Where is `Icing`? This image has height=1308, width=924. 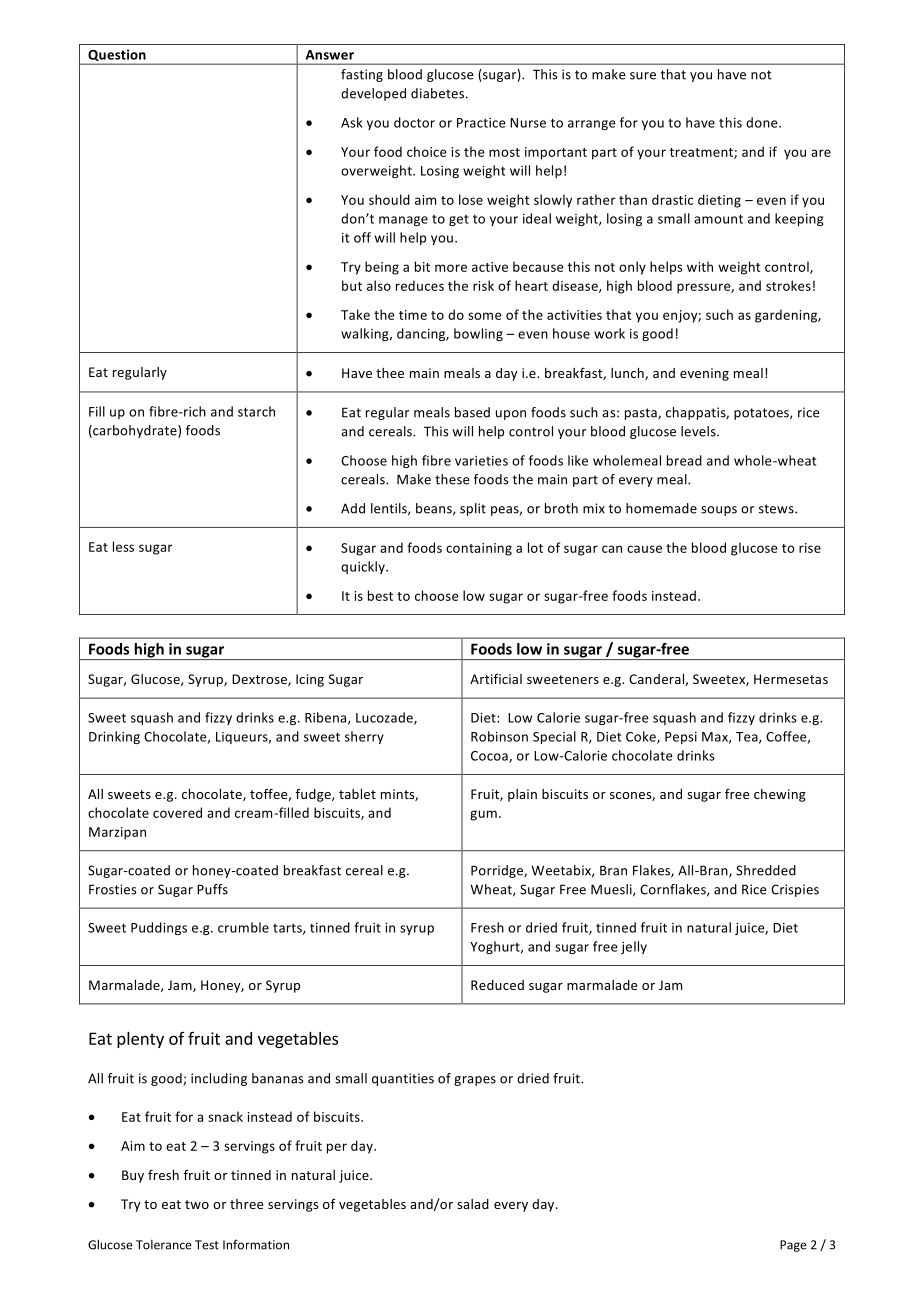 Icing is located at coordinates (310, 680).
